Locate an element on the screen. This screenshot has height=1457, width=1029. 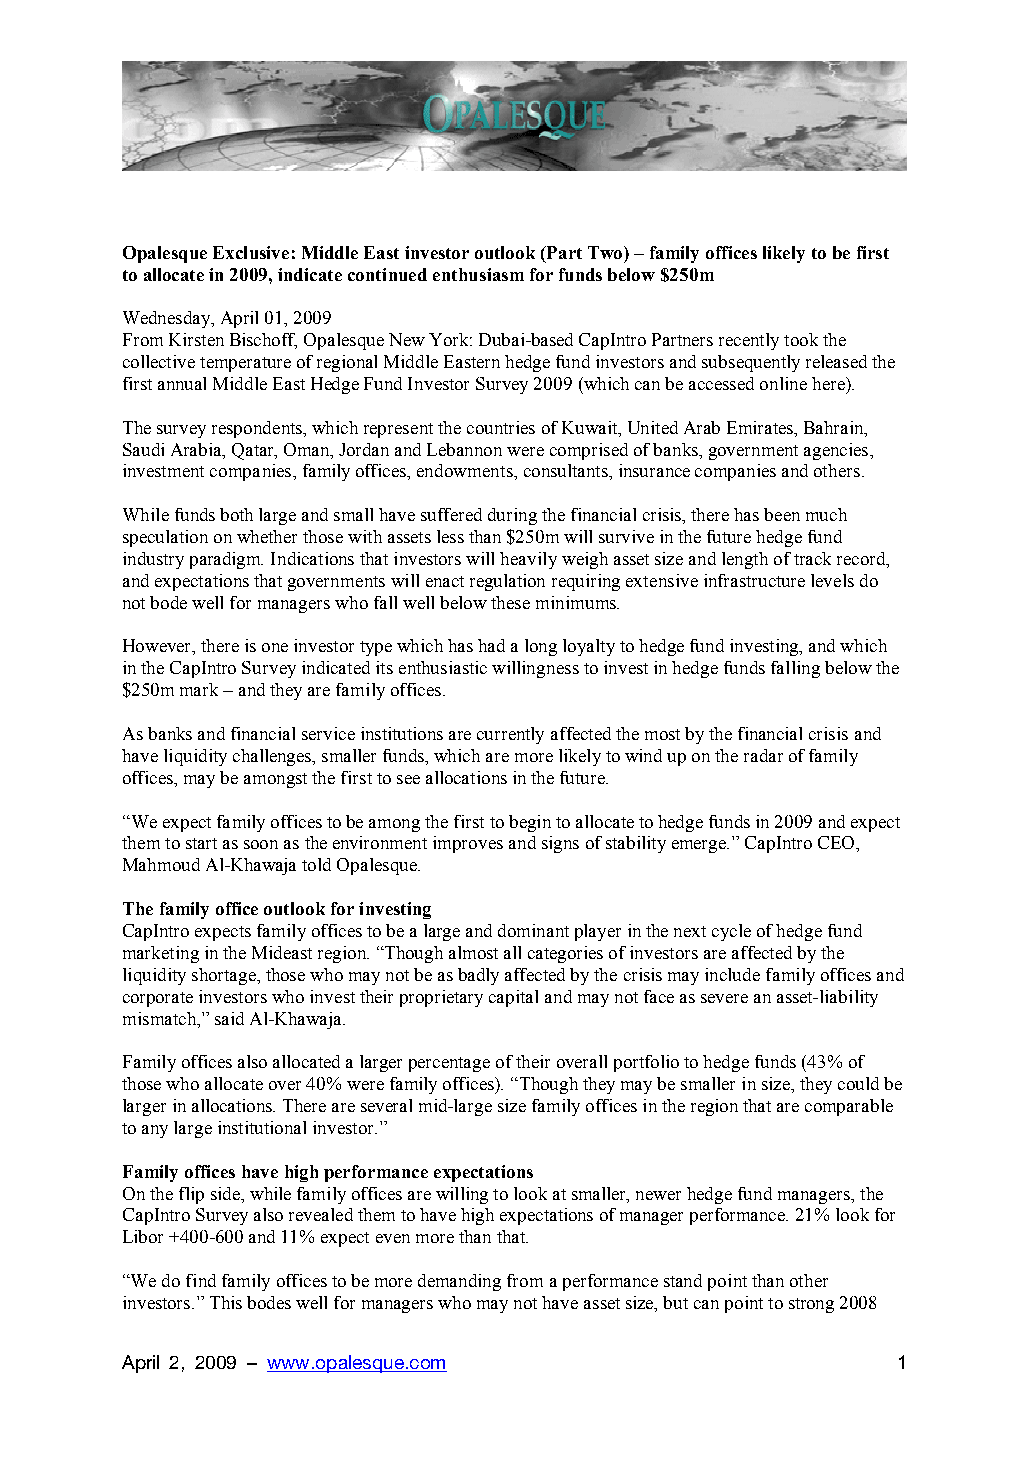
took is located at coordinates (801, 339).
